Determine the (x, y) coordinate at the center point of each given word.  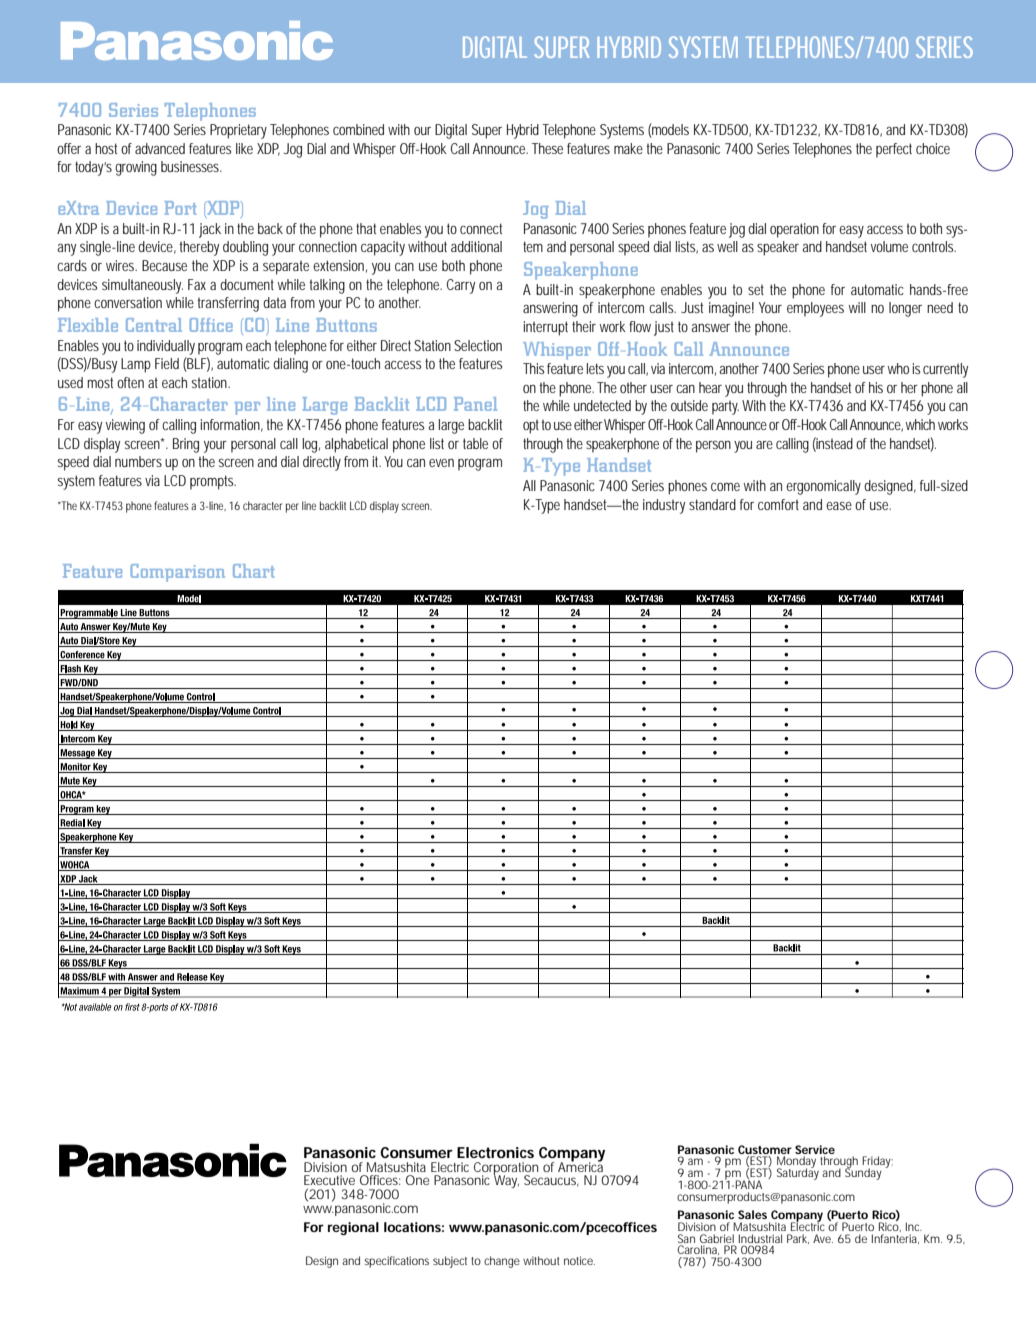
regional (353, 1228)
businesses (191, 166)
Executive (329, 1180)
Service (815, 1149)
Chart (253, 571)
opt (532, 427)
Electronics (495, 1152)
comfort (778, 504)
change (502, 1262)
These (547, 148)
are (764, 445)
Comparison (177, 573)
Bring (186, 445)
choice (933, 148)
